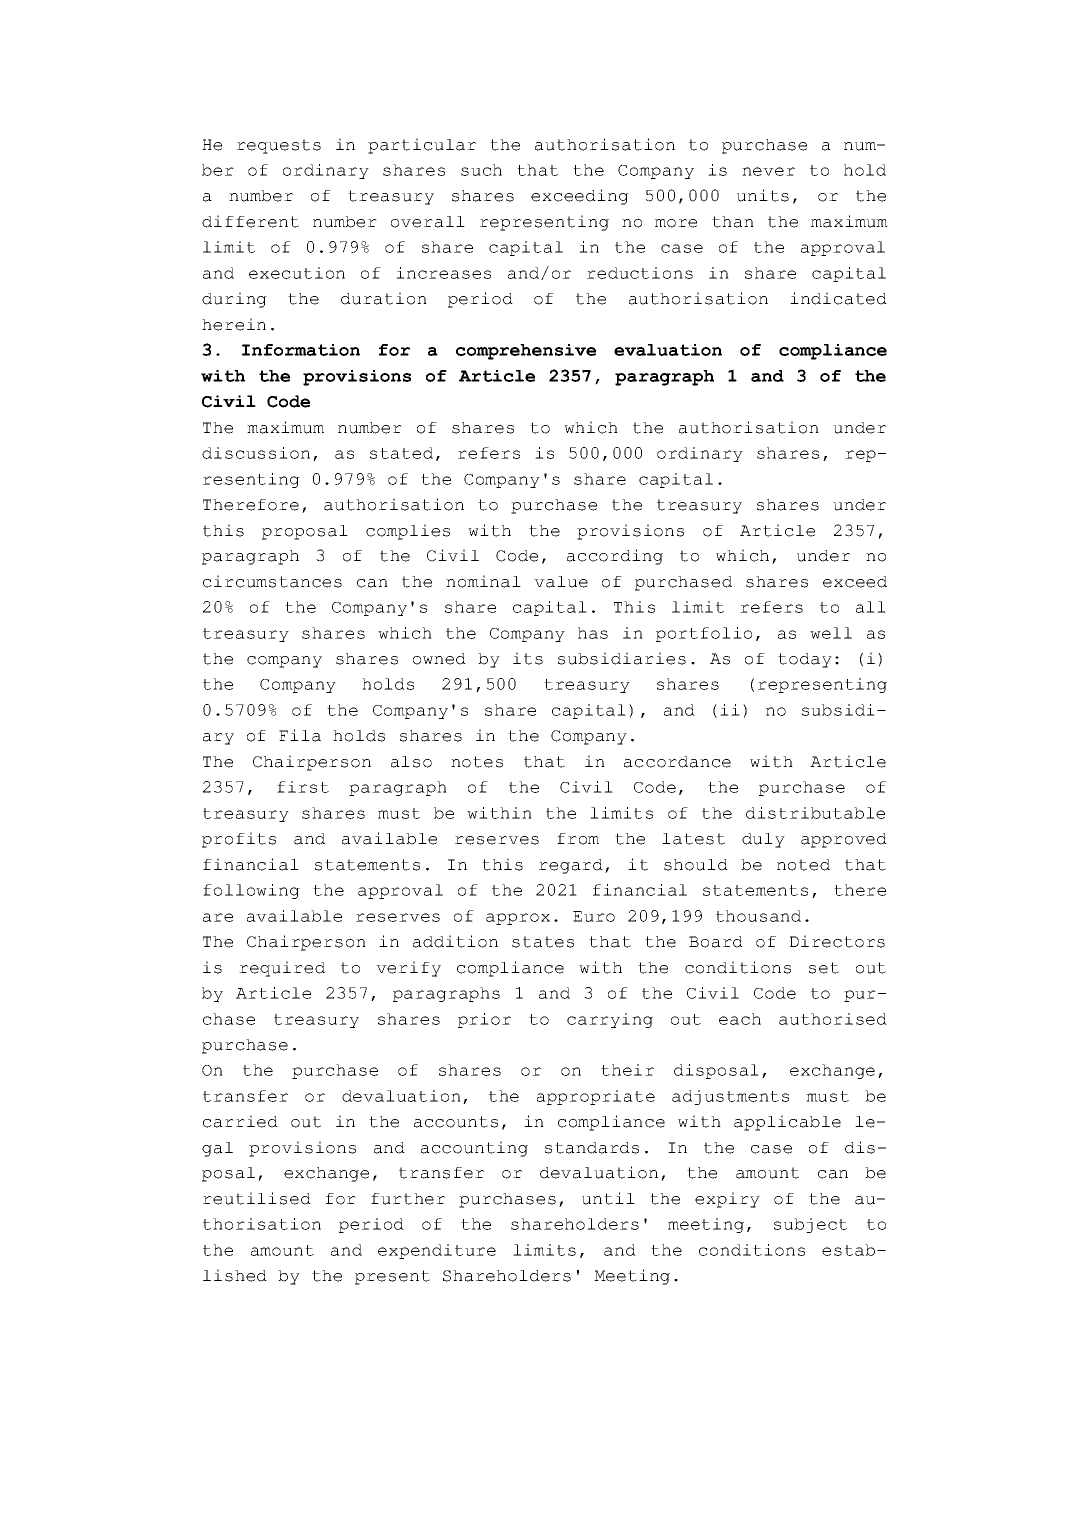 The width and height of the screenshot is (1082, 1530). I want to click on requests, so click(279, 146).
